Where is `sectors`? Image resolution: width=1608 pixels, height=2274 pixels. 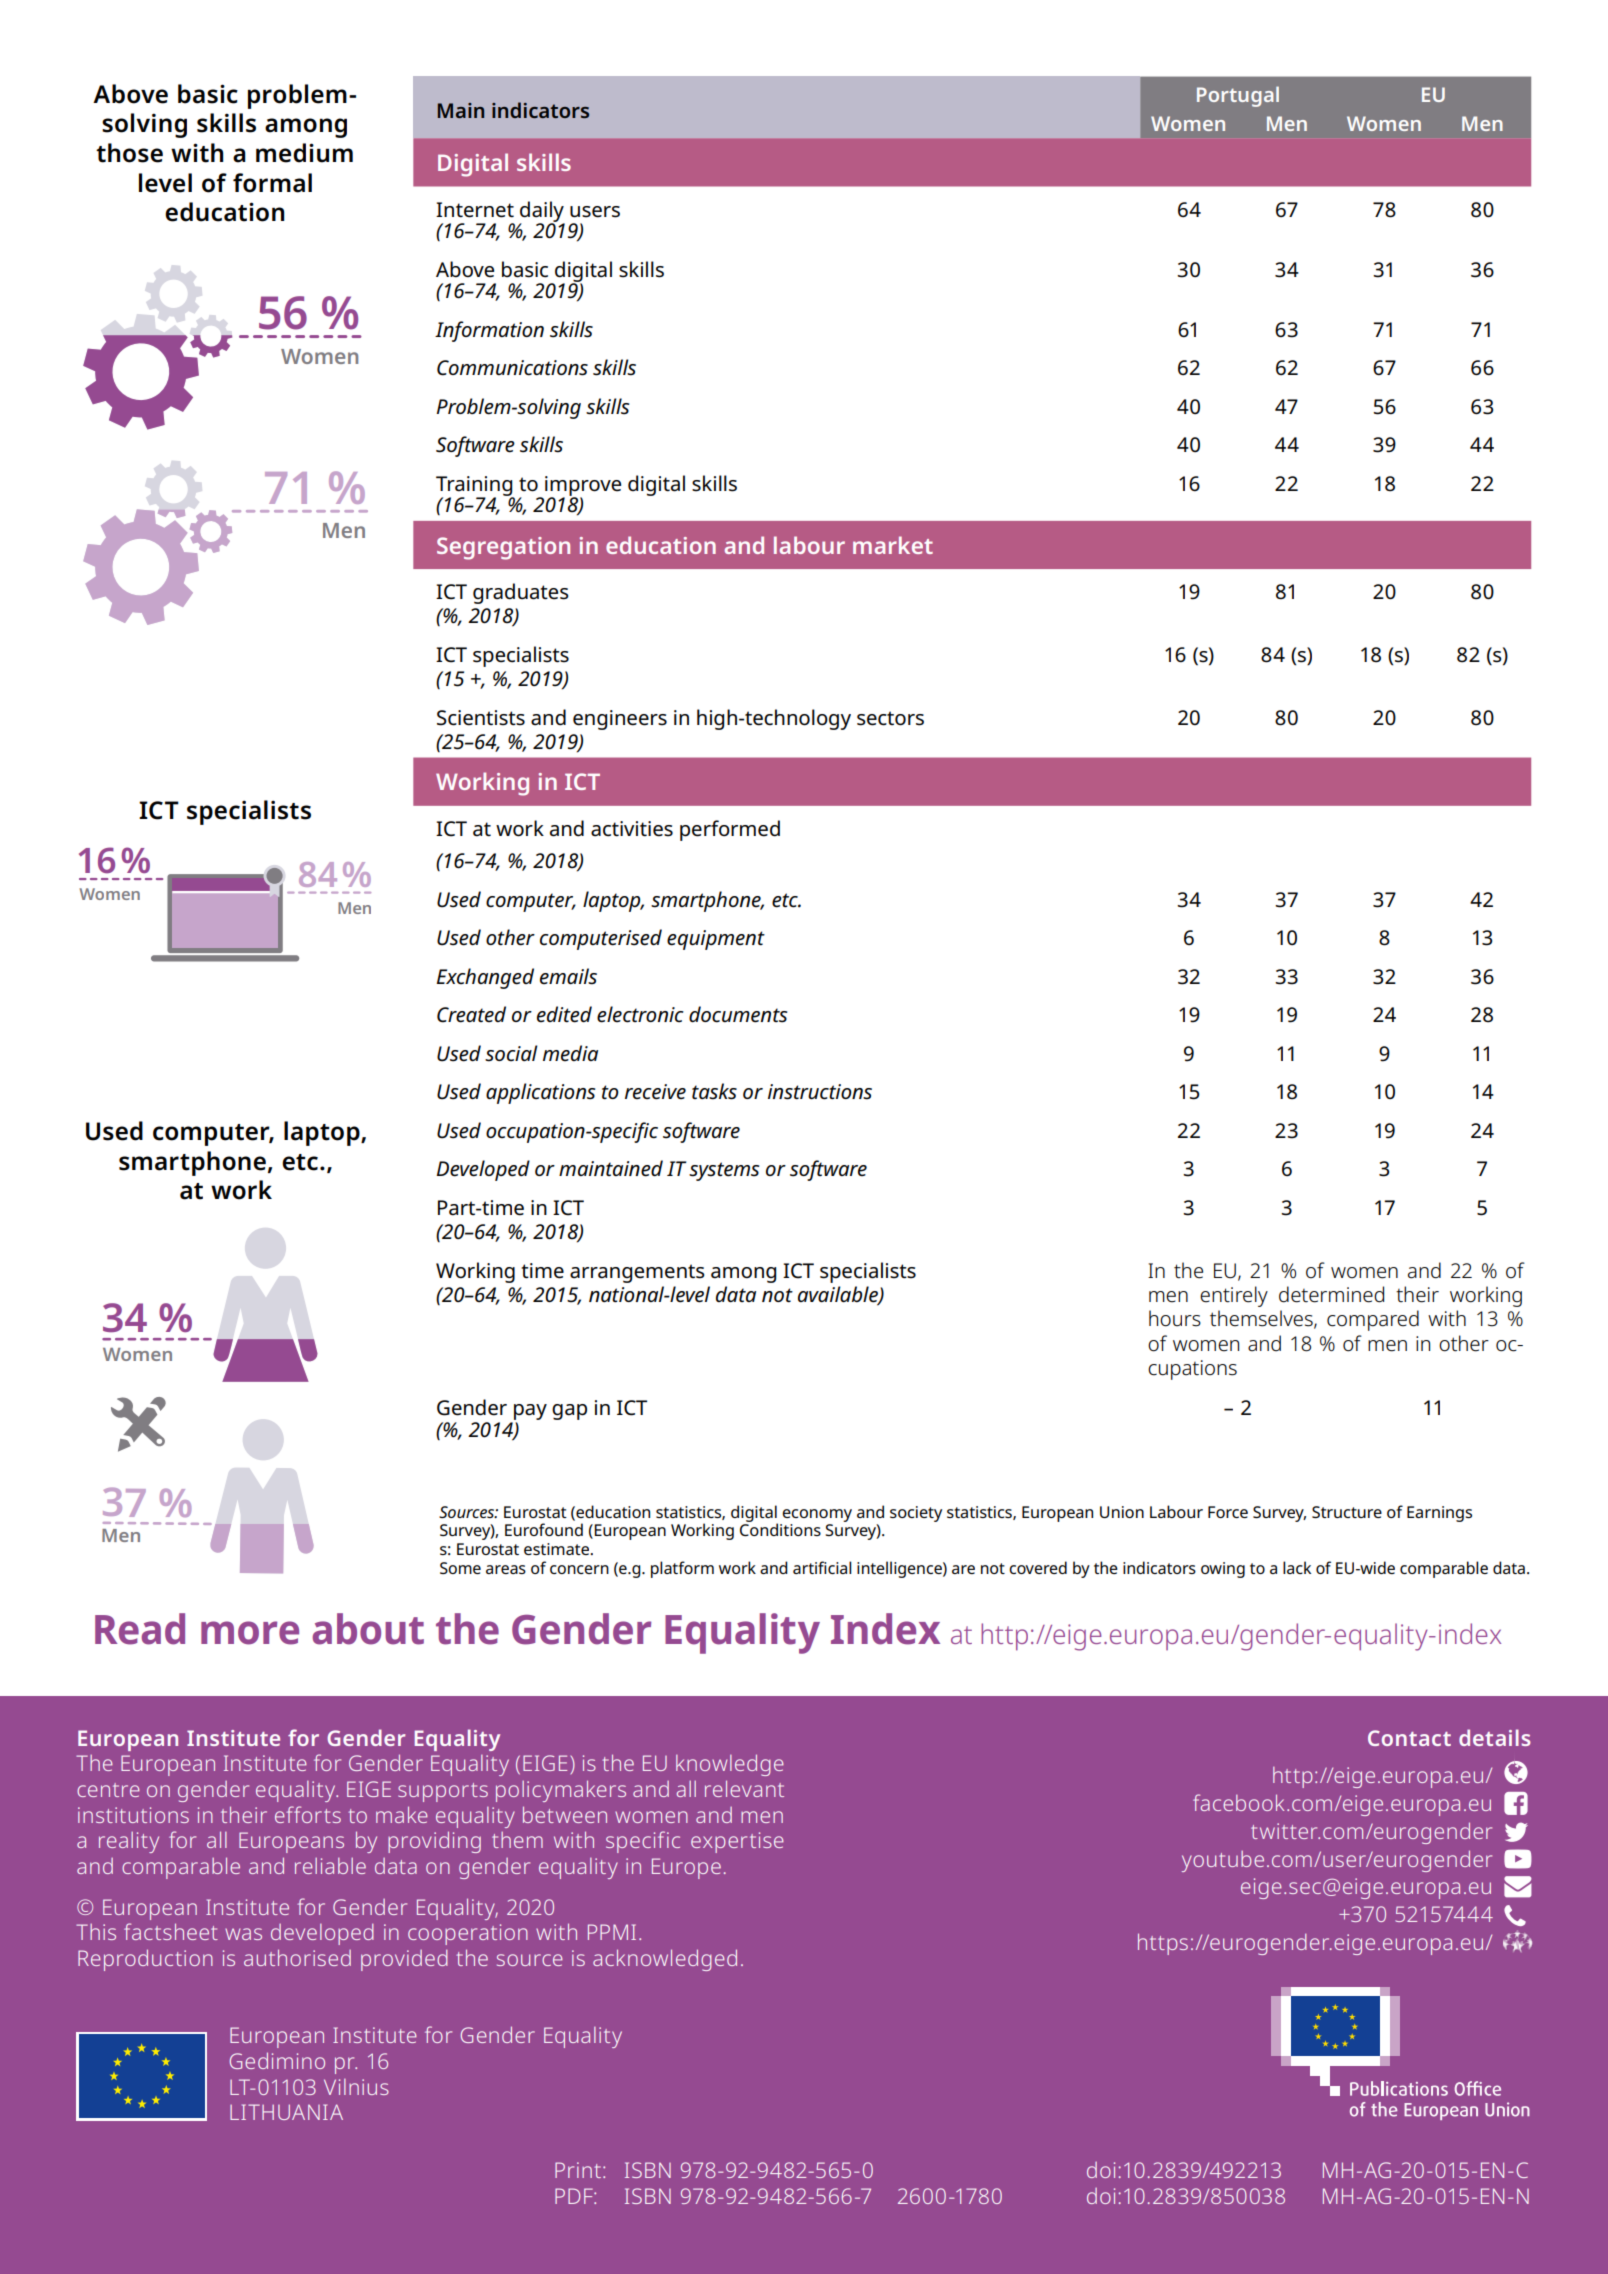 sectors is located at coordinates (890, 718).
